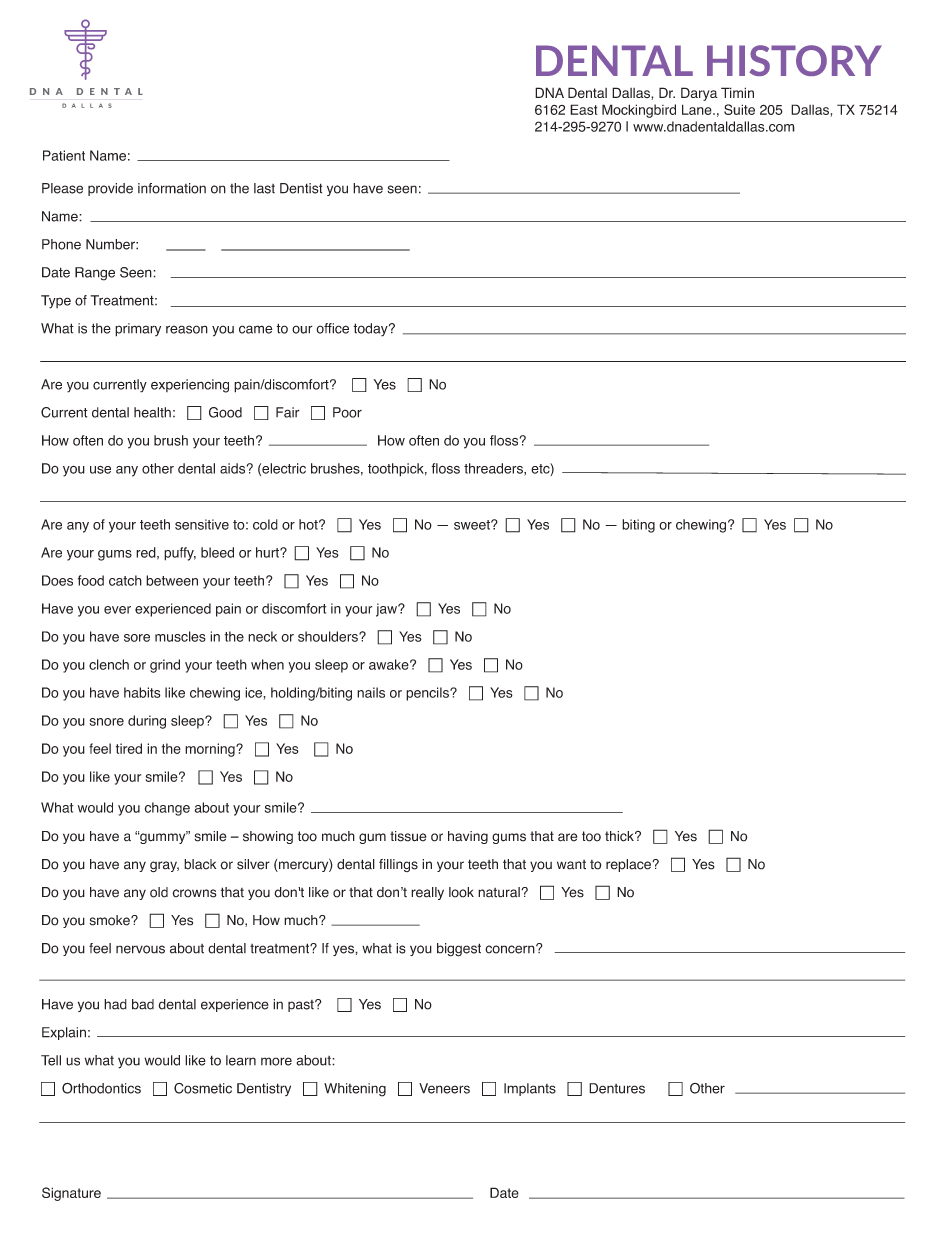 This screenshot has width=952, height=1233. What do you see at coordinates (473, 525) in the screenshot?
I see `sweet` at bounding box center [473, 525].
